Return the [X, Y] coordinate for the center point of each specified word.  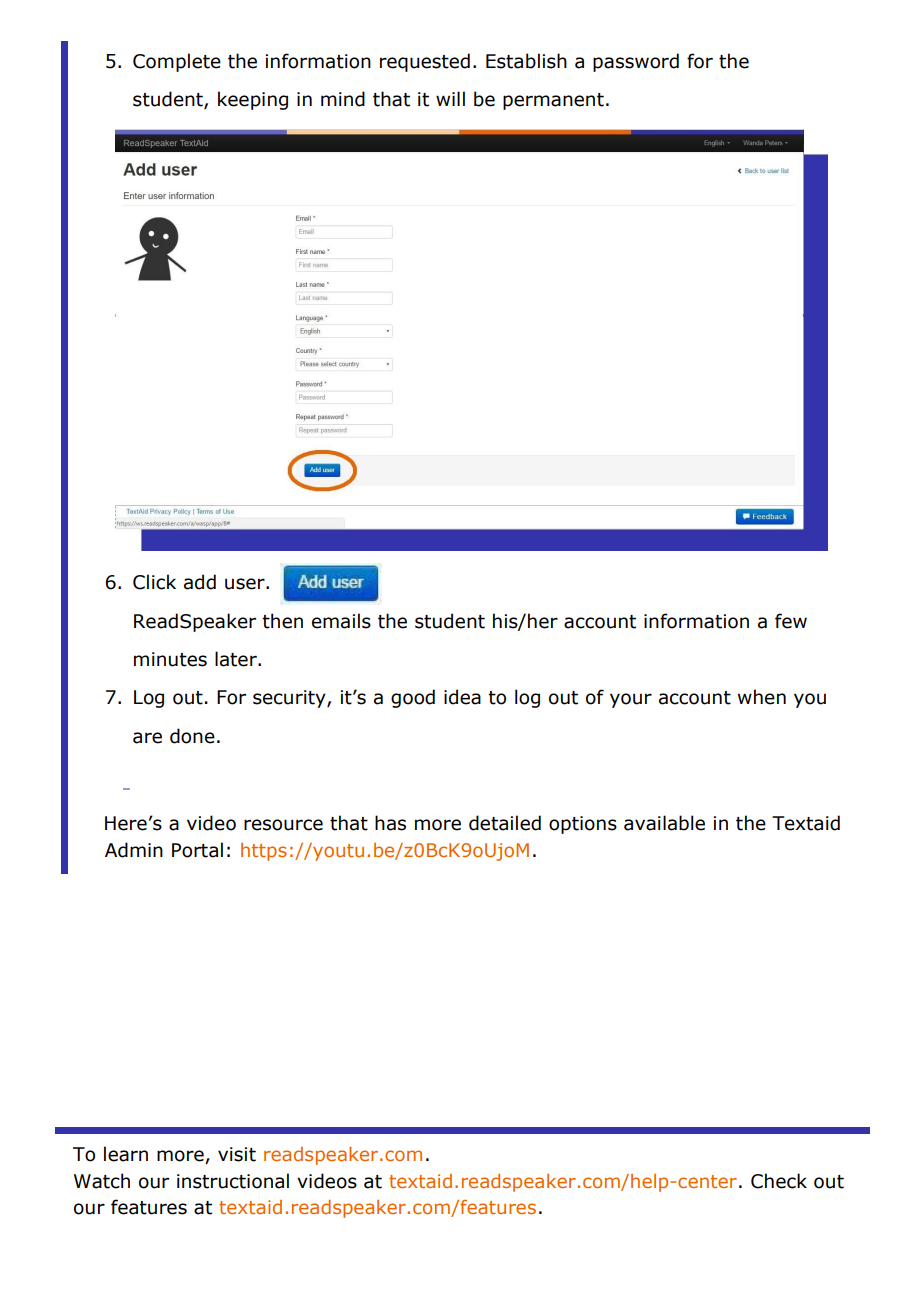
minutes [170, 659]
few [791, 621]
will [450, 98]
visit [237, 1154]
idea [462, 697]
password [636, 62]
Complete [177, 62]
